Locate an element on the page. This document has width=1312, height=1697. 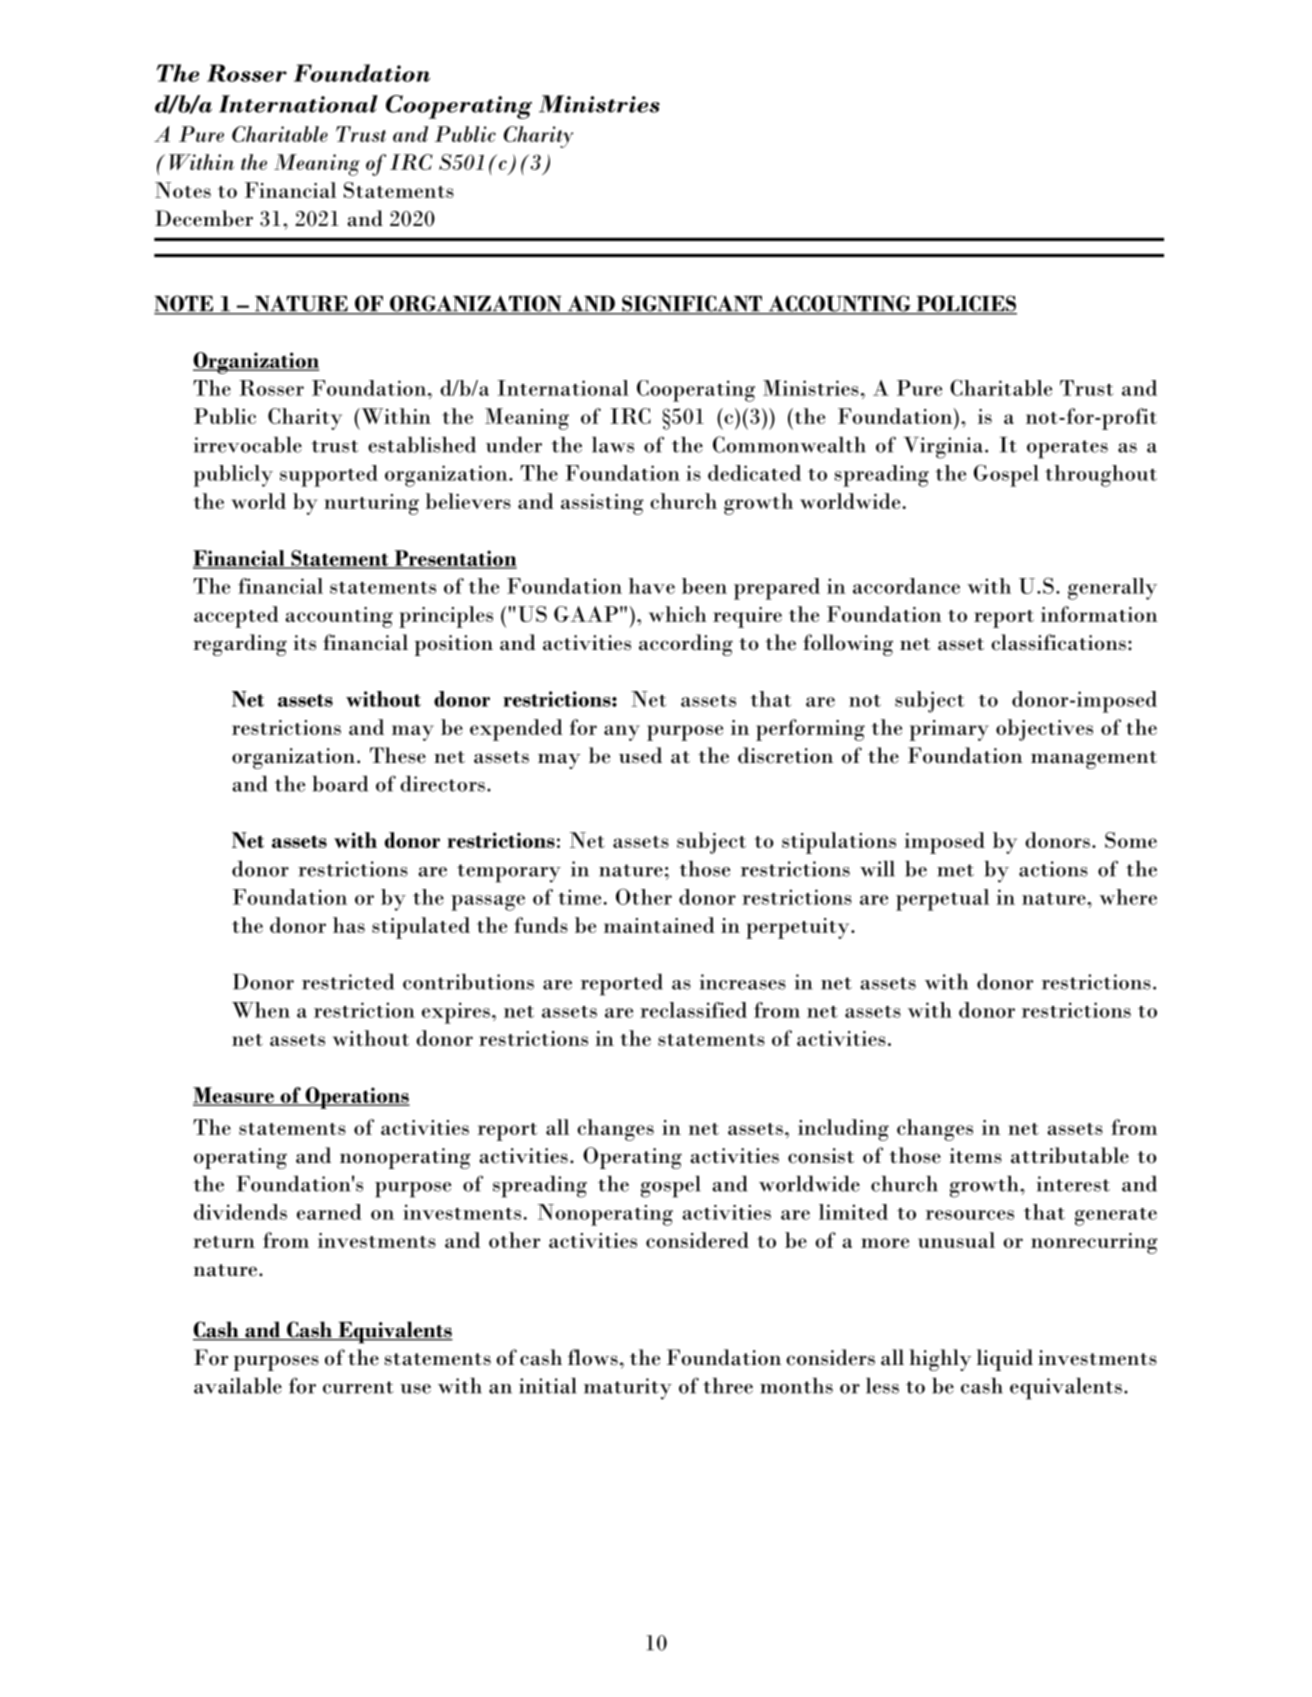
items is located at coordinates (975, 1156).
